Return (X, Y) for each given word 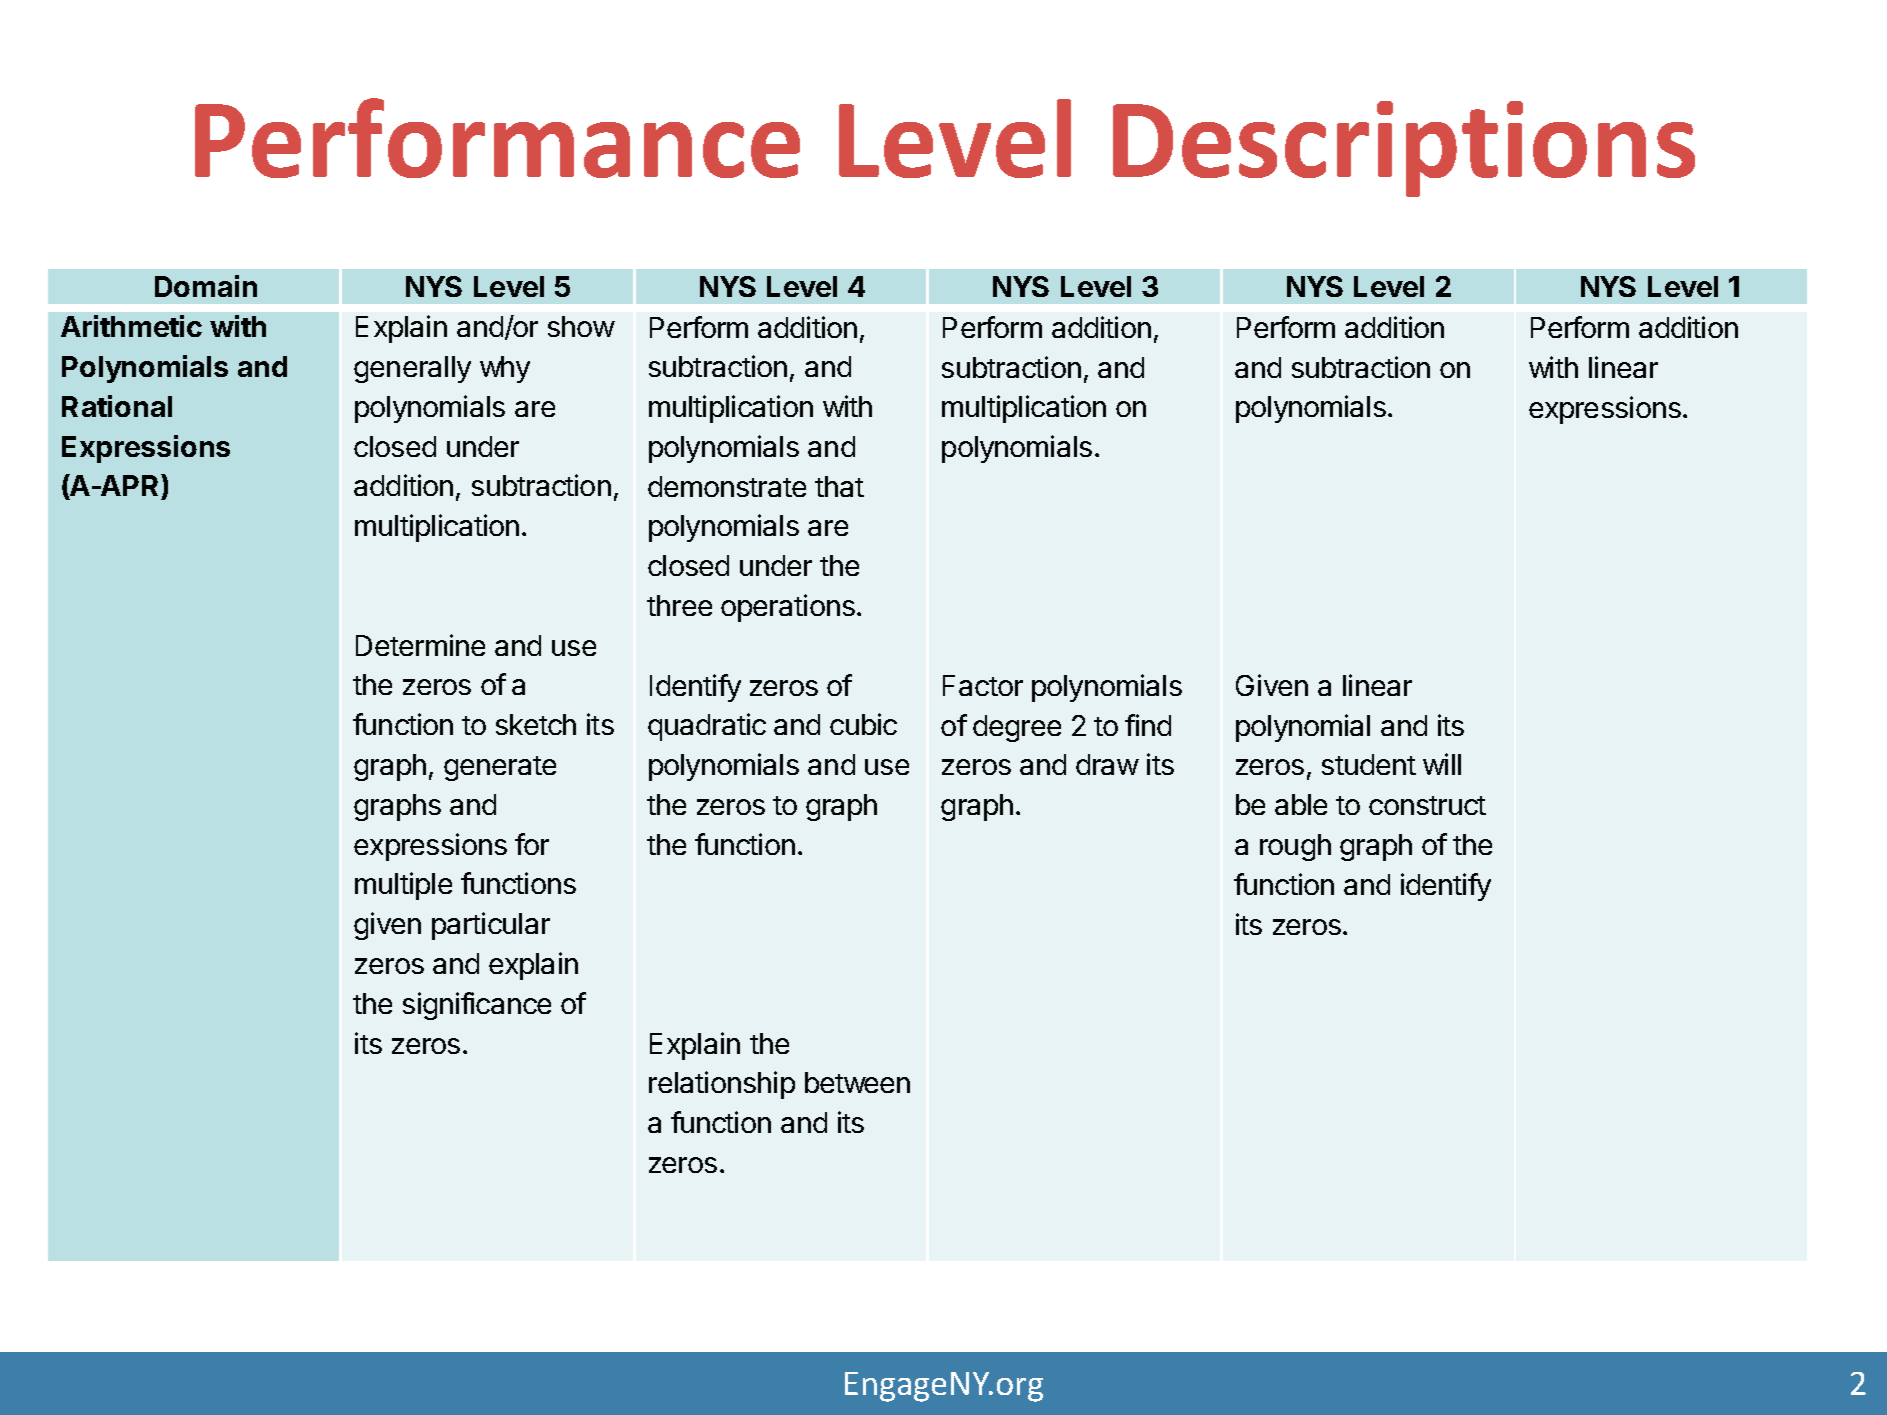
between (857, 1082)
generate (500, 768)
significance (477, 1006)
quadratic (707, 727)
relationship (722, 1085)
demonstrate (727, 486)
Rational (117, 406)
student (1369, 764)
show (581, 326)
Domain (206, 286)
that (839, 486)
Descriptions (1404, 149)
